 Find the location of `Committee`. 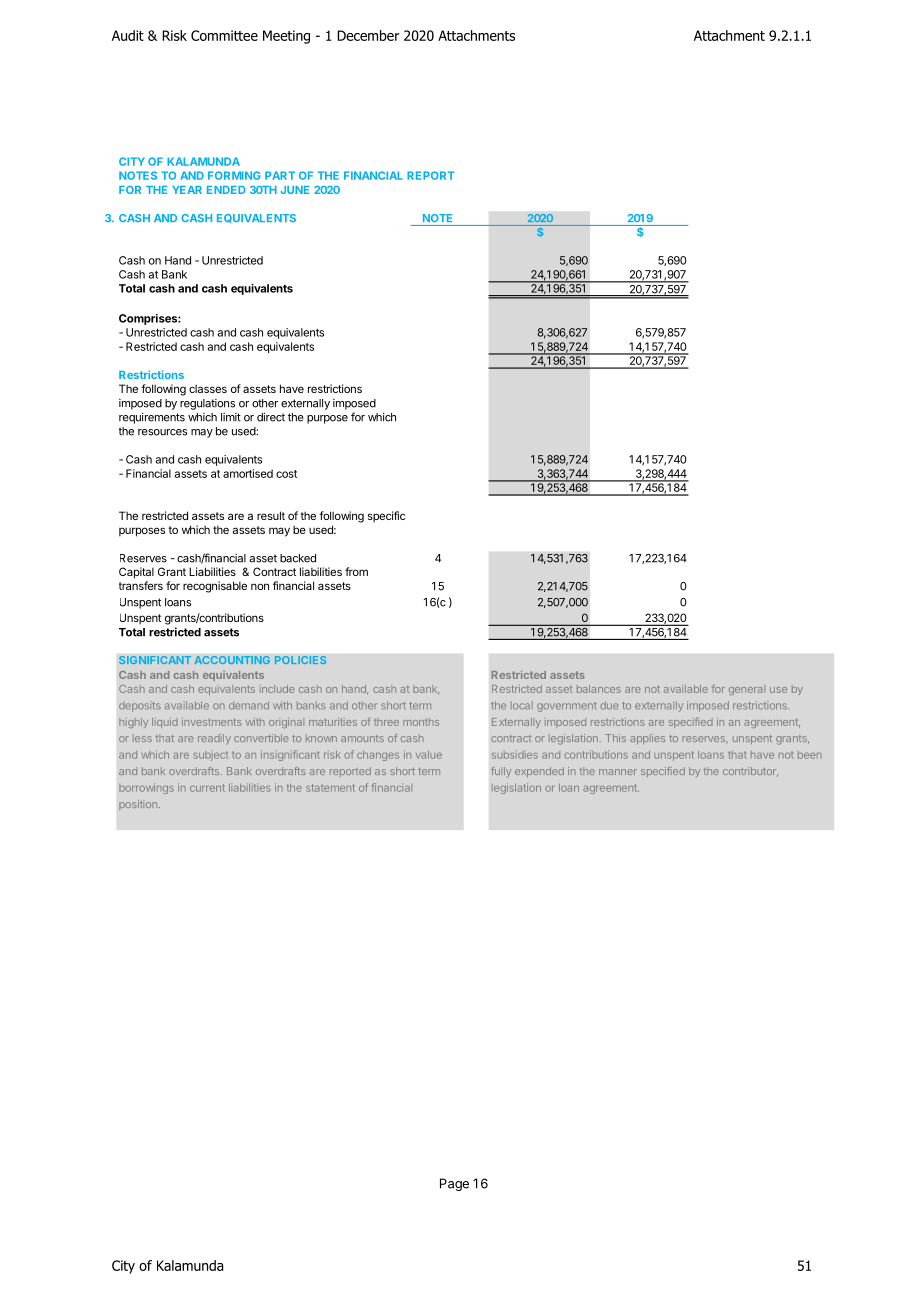

Committee is located at coordinates (224, 35).
